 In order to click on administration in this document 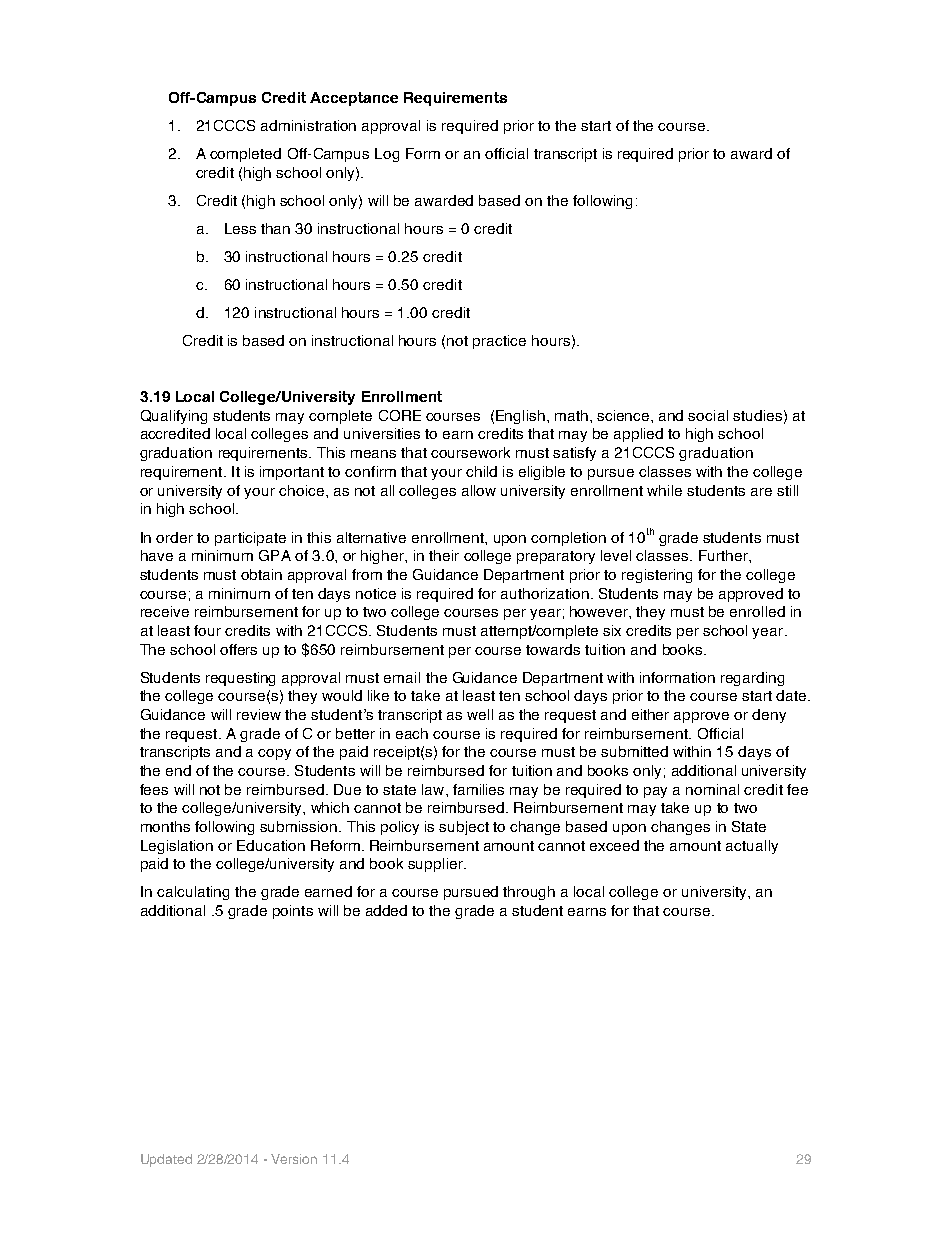, I will do `click(308, 125)`.
